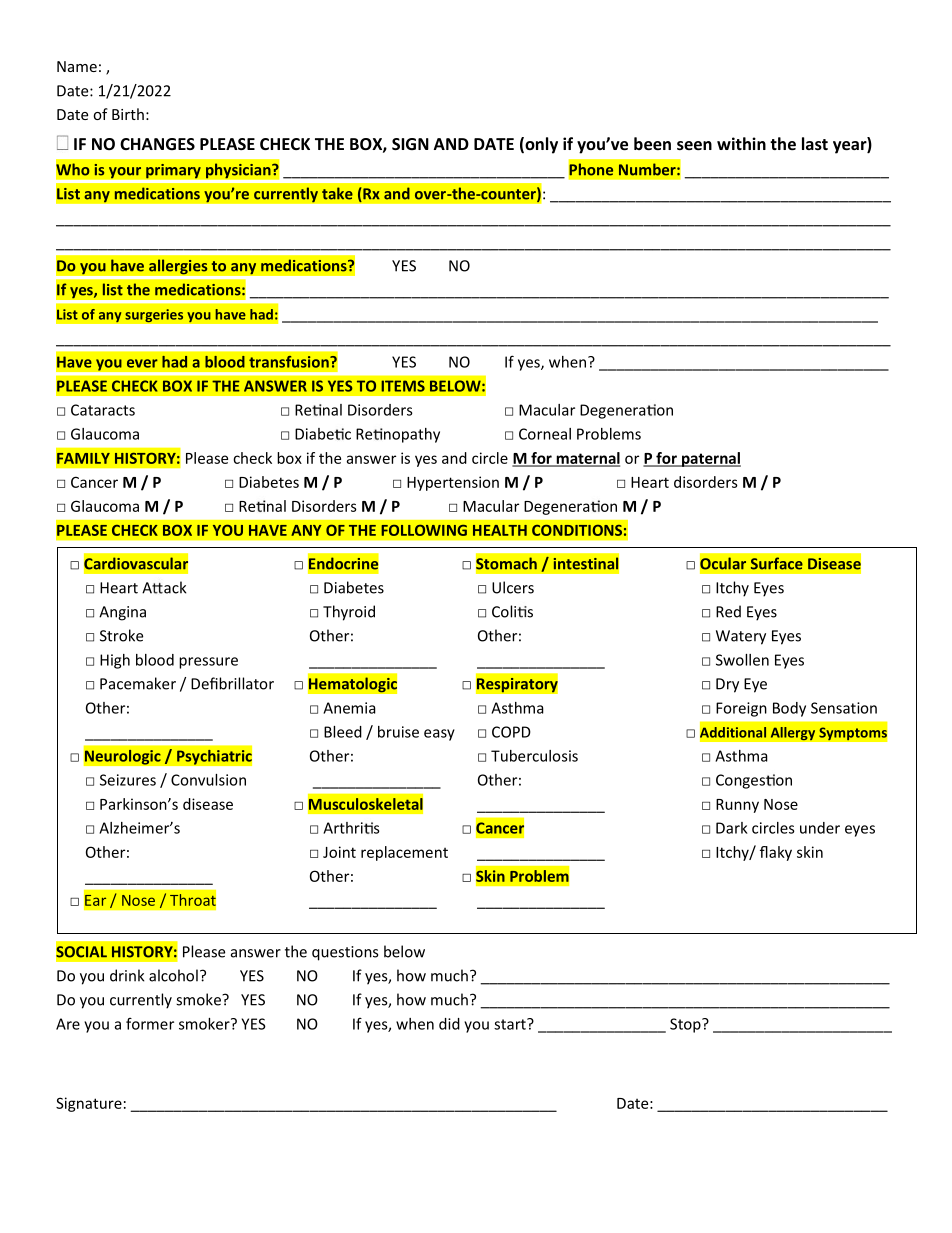 This page has width=952, height=1233. I want to click on ever, so click(142, 363).
